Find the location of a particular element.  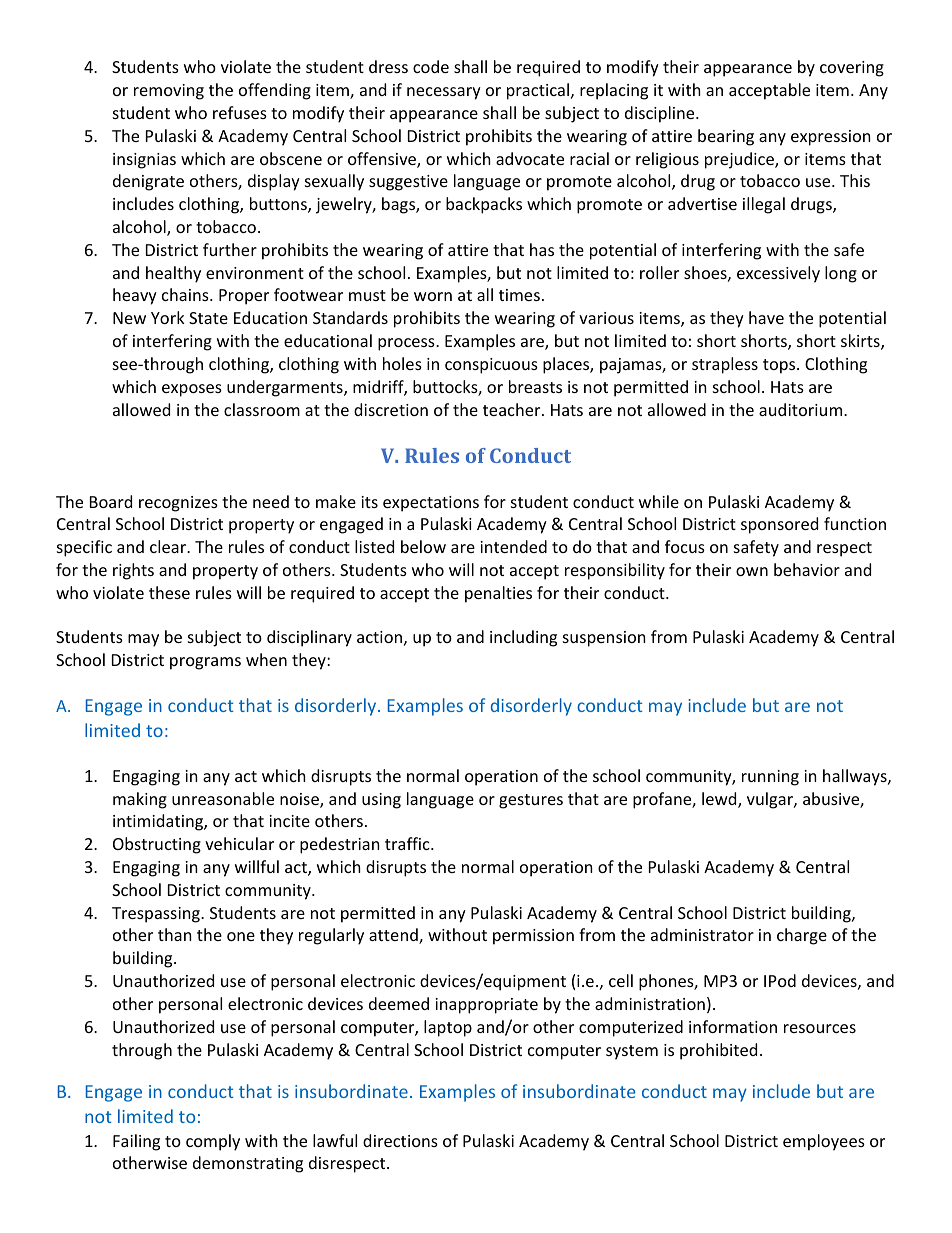

directions is located at coordinates (400, 1140).
